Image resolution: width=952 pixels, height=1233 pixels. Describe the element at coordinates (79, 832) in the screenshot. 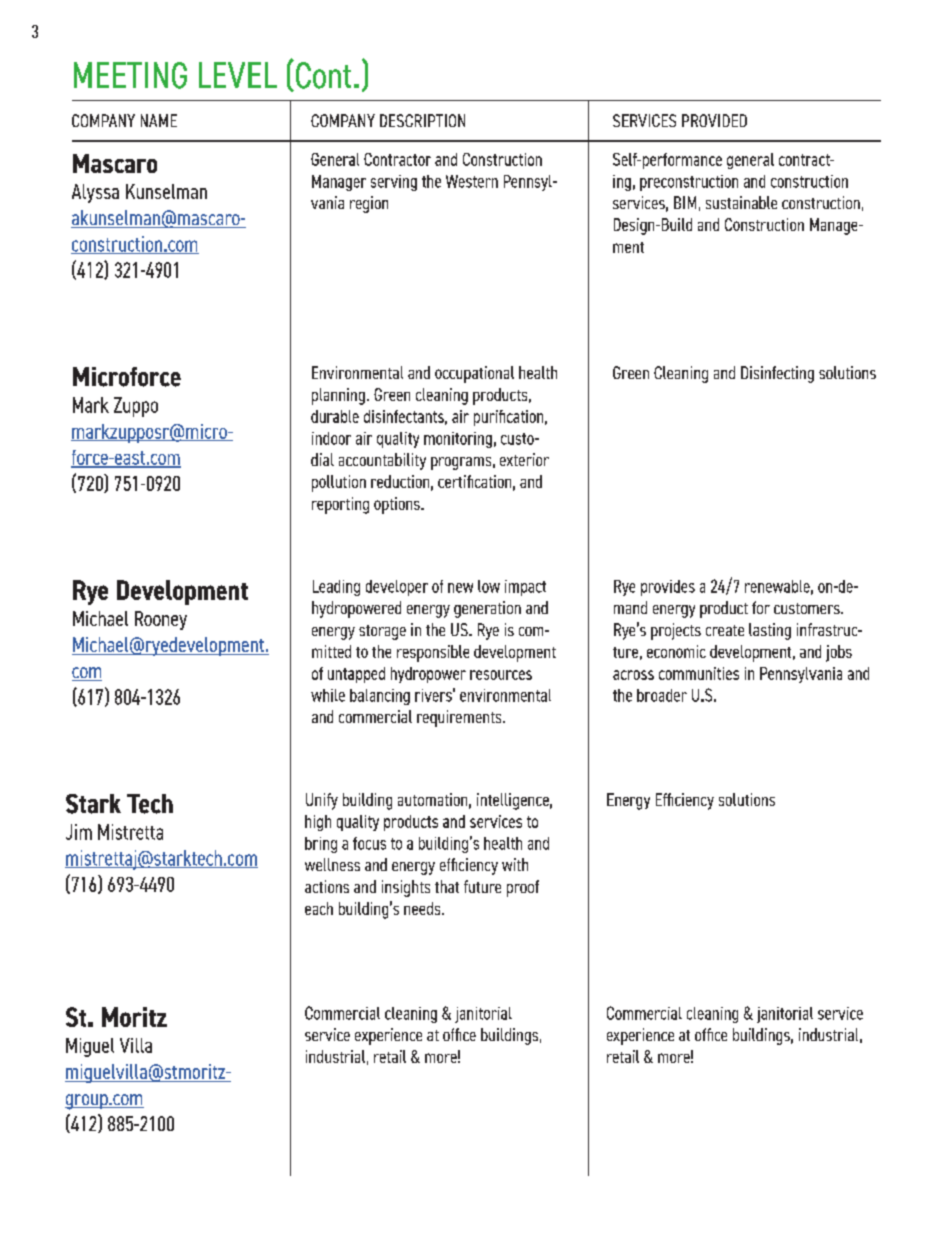

I see `Jim` at that location.
